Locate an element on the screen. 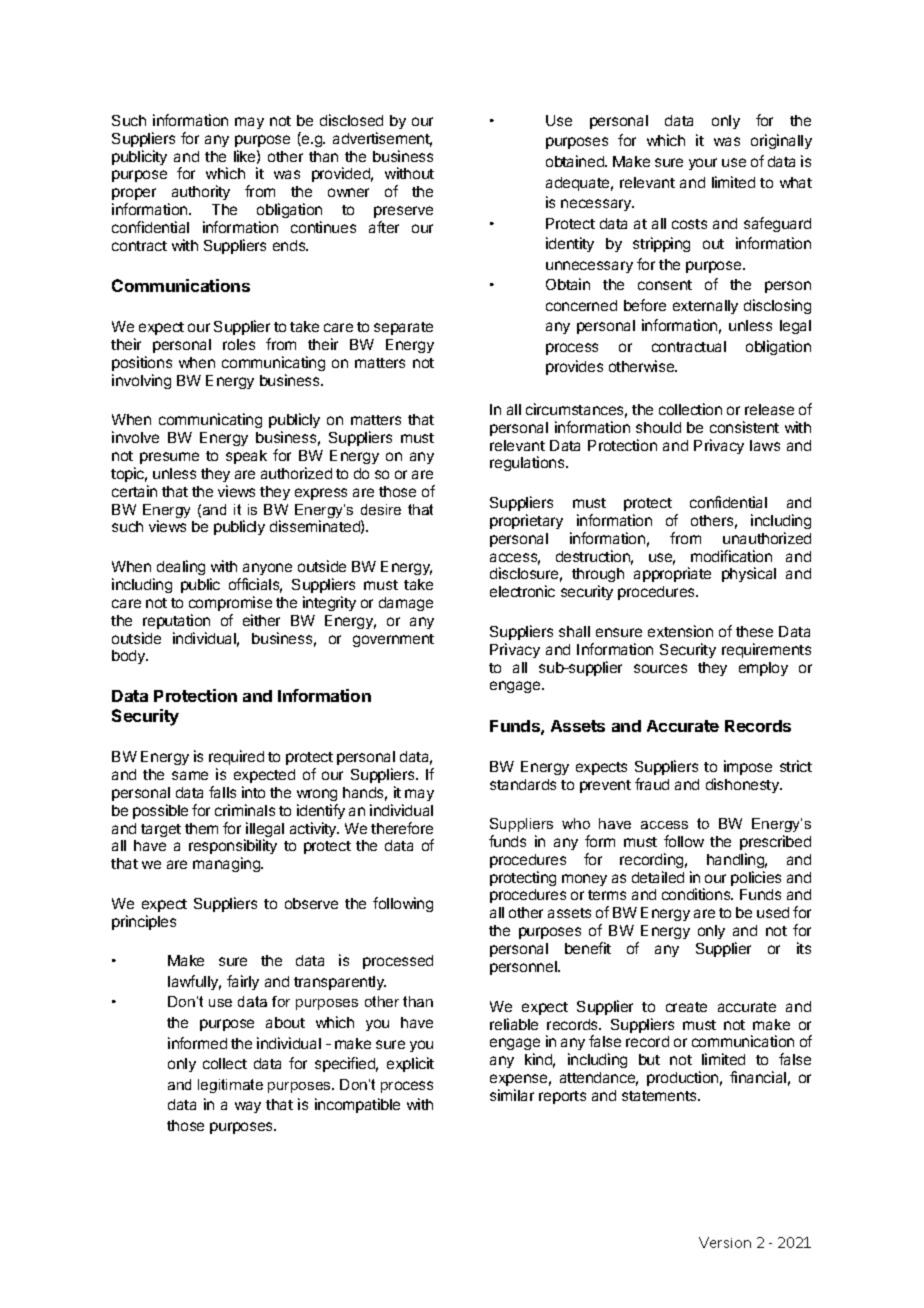 The image size is (924, 1308). preserve is located at coordinates (403, 212).
